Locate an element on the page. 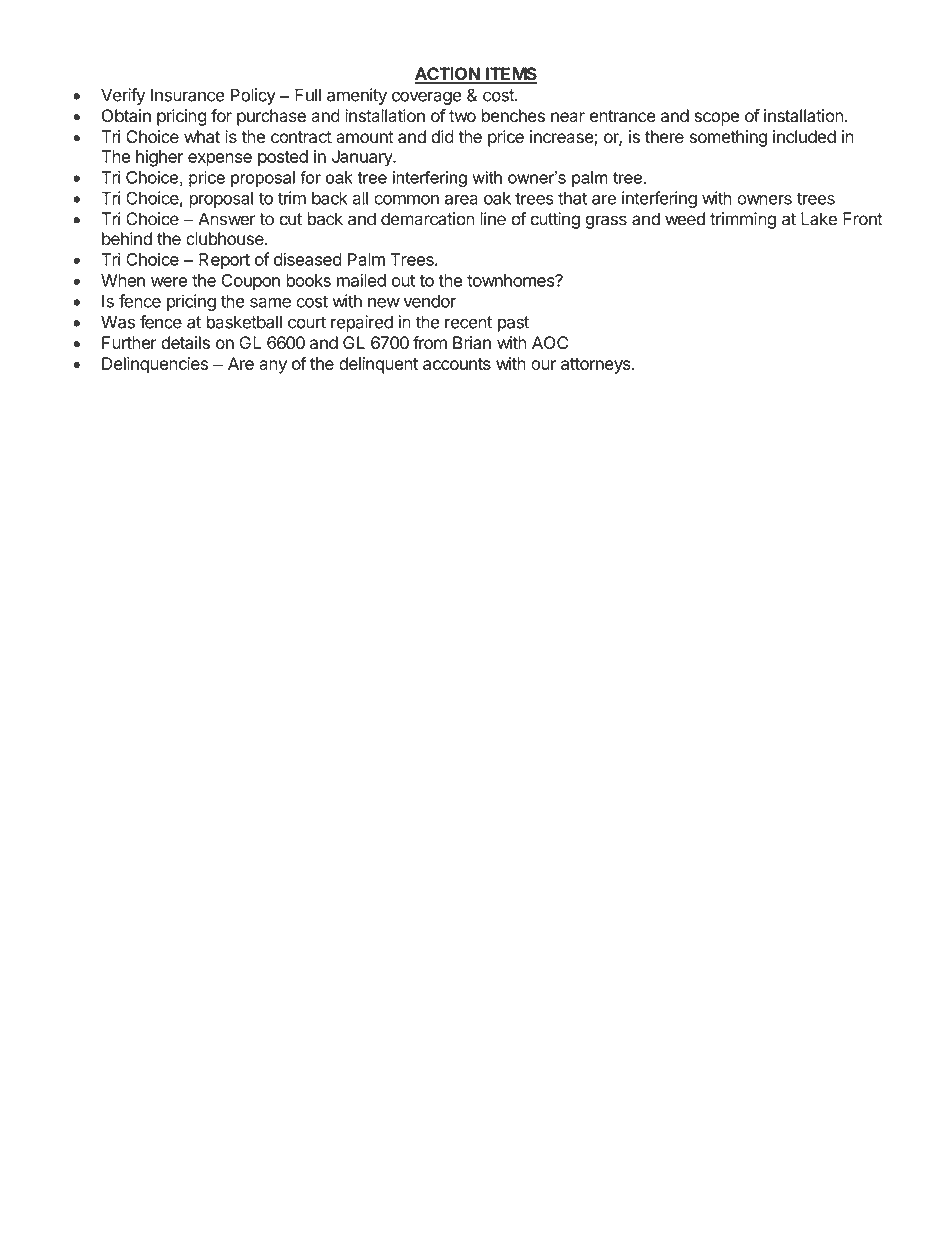 This image has width=952, height=1233. Lake is located at coordinates (819, 219).
